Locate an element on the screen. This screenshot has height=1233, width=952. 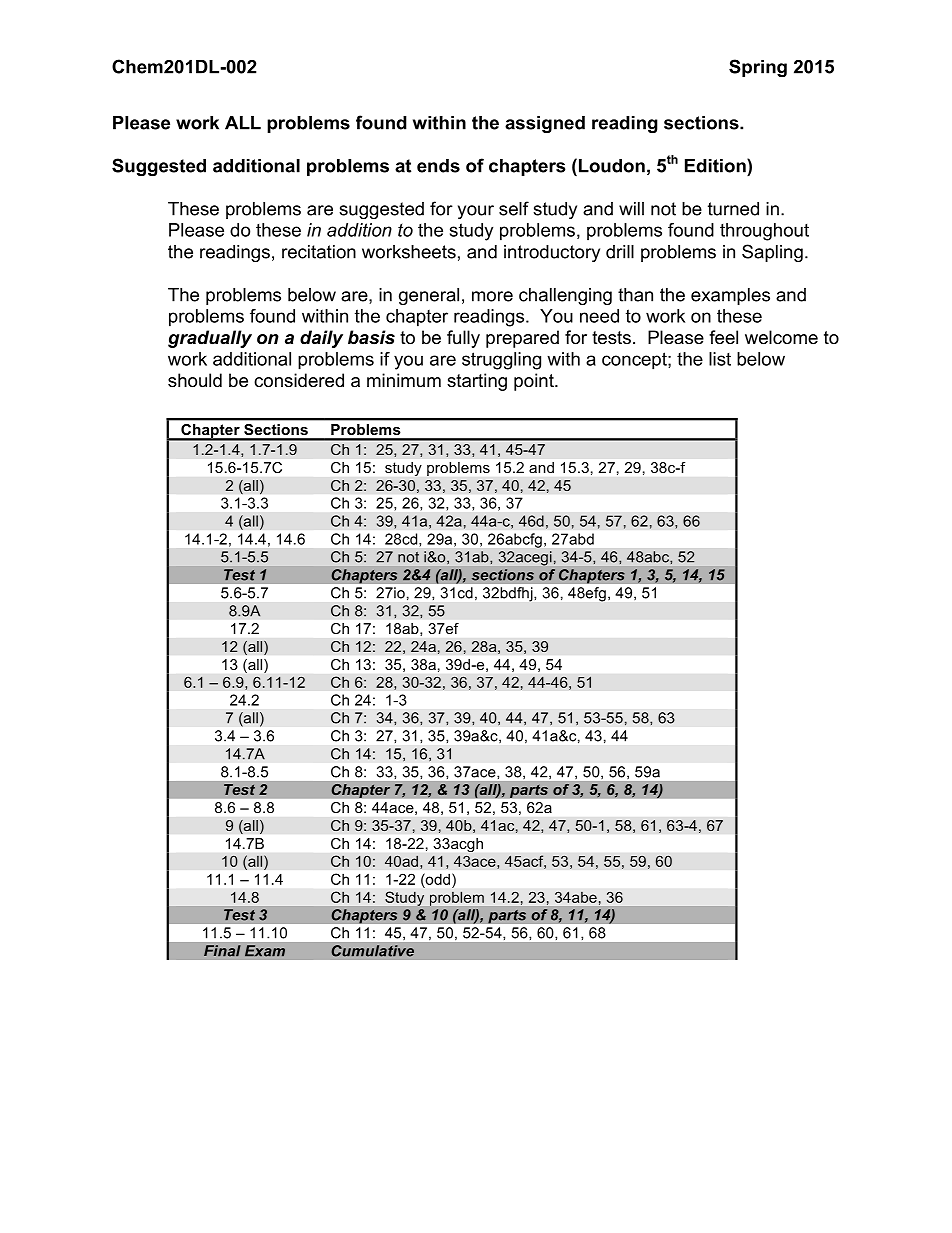
Cumulative is located at coordinates (372, 951).
